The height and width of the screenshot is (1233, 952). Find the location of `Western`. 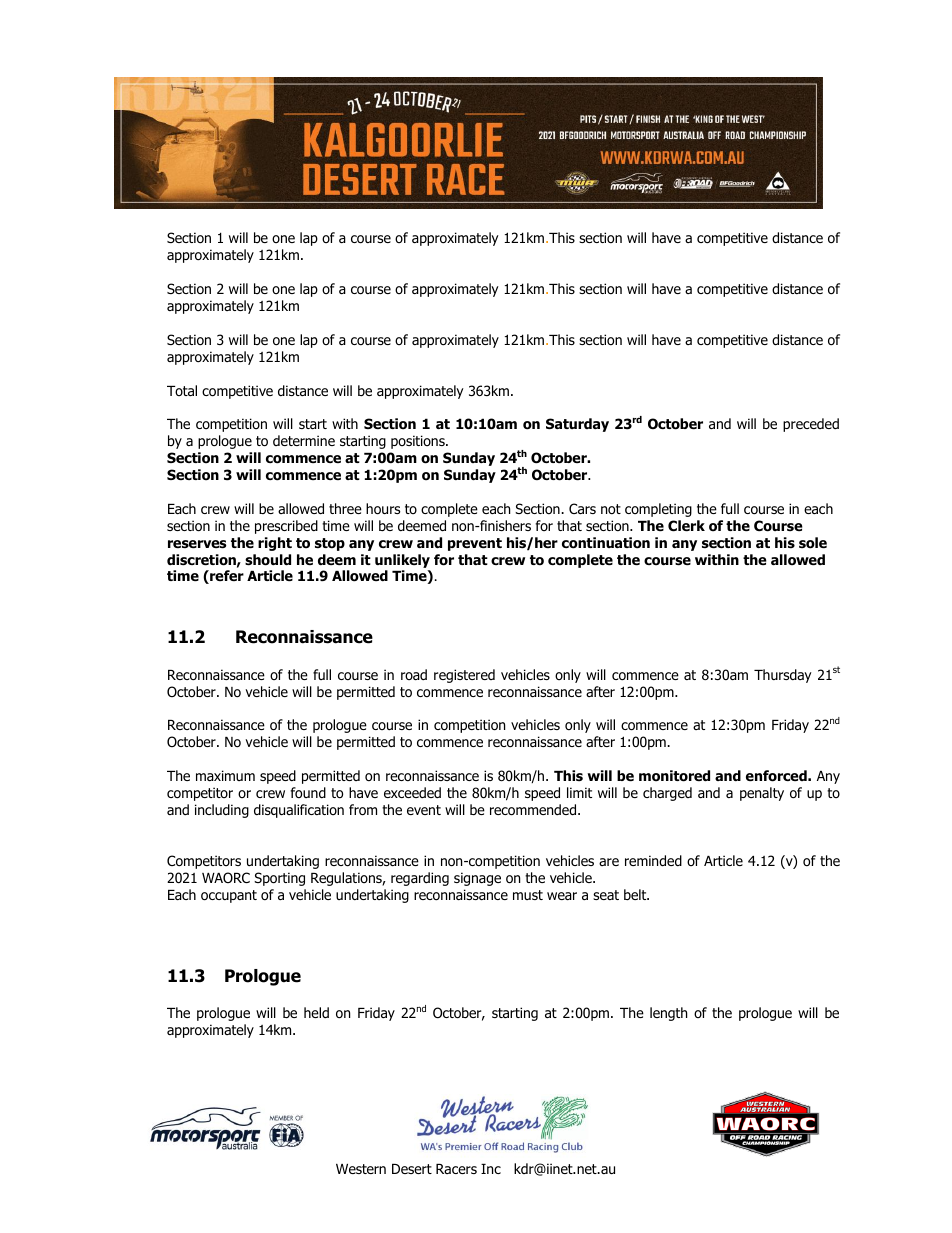

Western is located at coordinates (361, 1169).
